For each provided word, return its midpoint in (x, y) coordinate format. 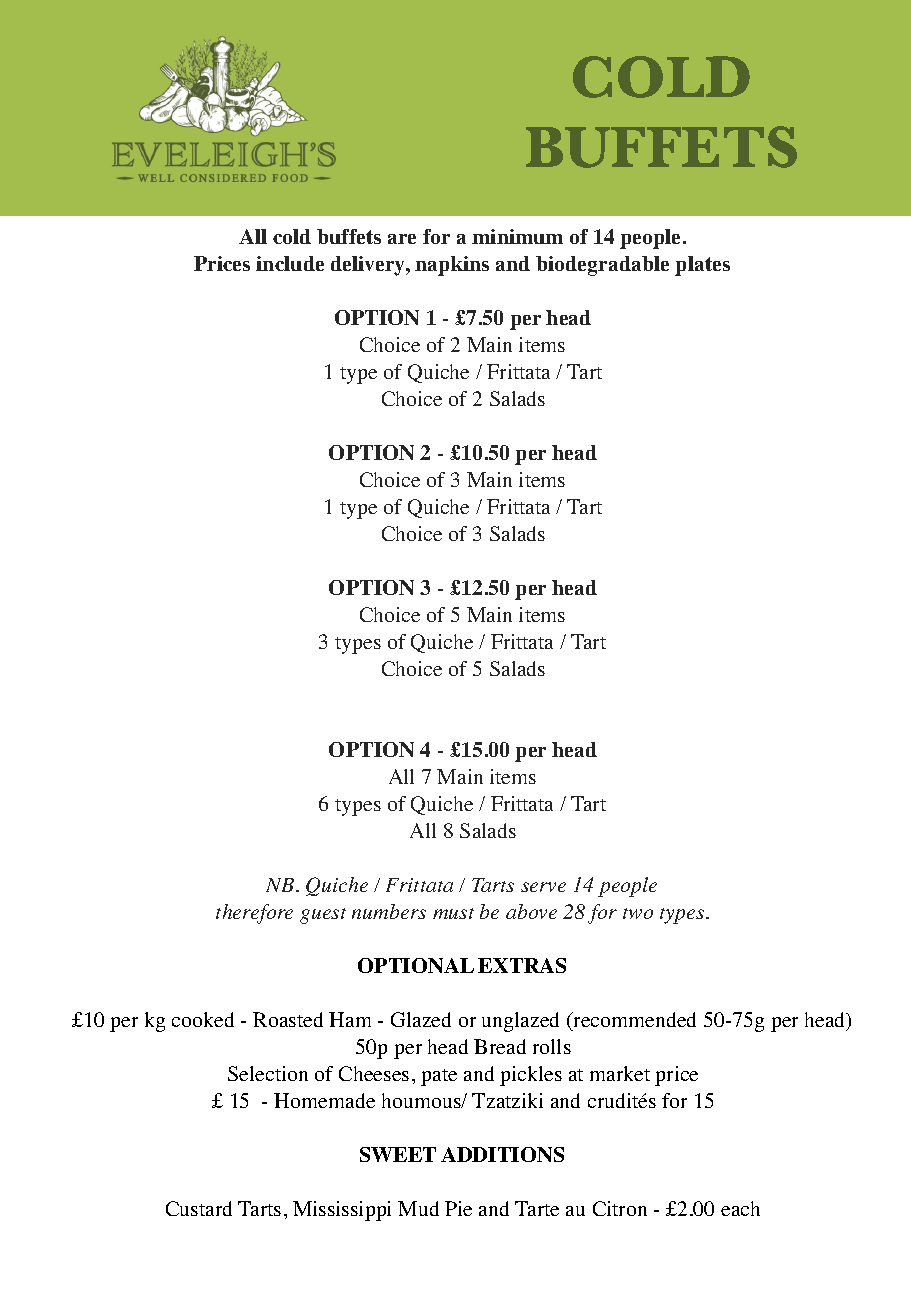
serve (543, 887)
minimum (517, 236)
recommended (633, 1019)
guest (323, 916)
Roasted (288, 1019)
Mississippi (342, 1211)
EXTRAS (522, 965)
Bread (500, 1046)
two (638, 913)
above (531, 911)
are (402, 239)
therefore (254, 914)
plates (702, 266)
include (290, 263)
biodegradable (602, 266)
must (453, 913)
